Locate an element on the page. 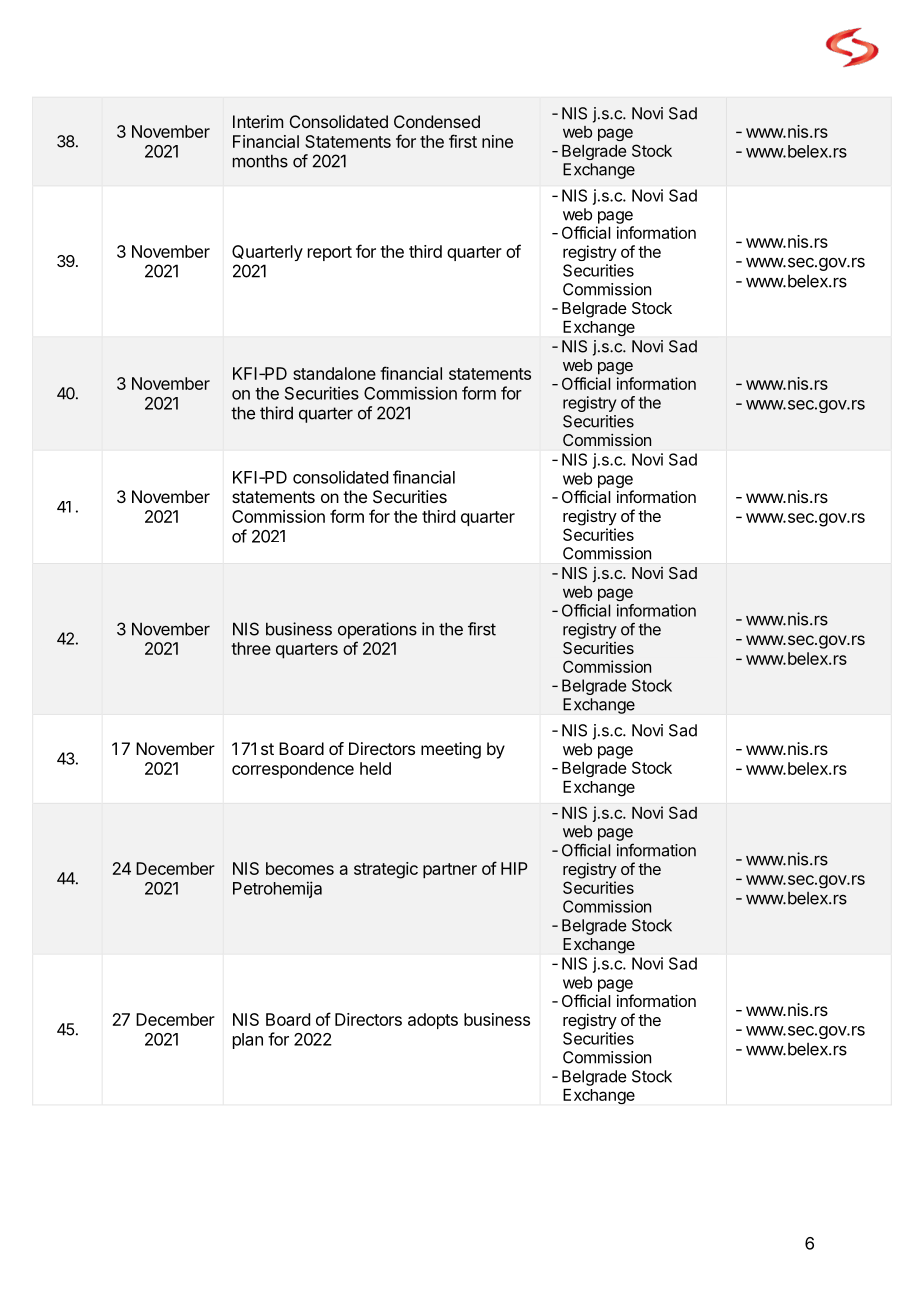 The width and height of the document is (924, 1308). nine is located at coordinates (497, 141).
